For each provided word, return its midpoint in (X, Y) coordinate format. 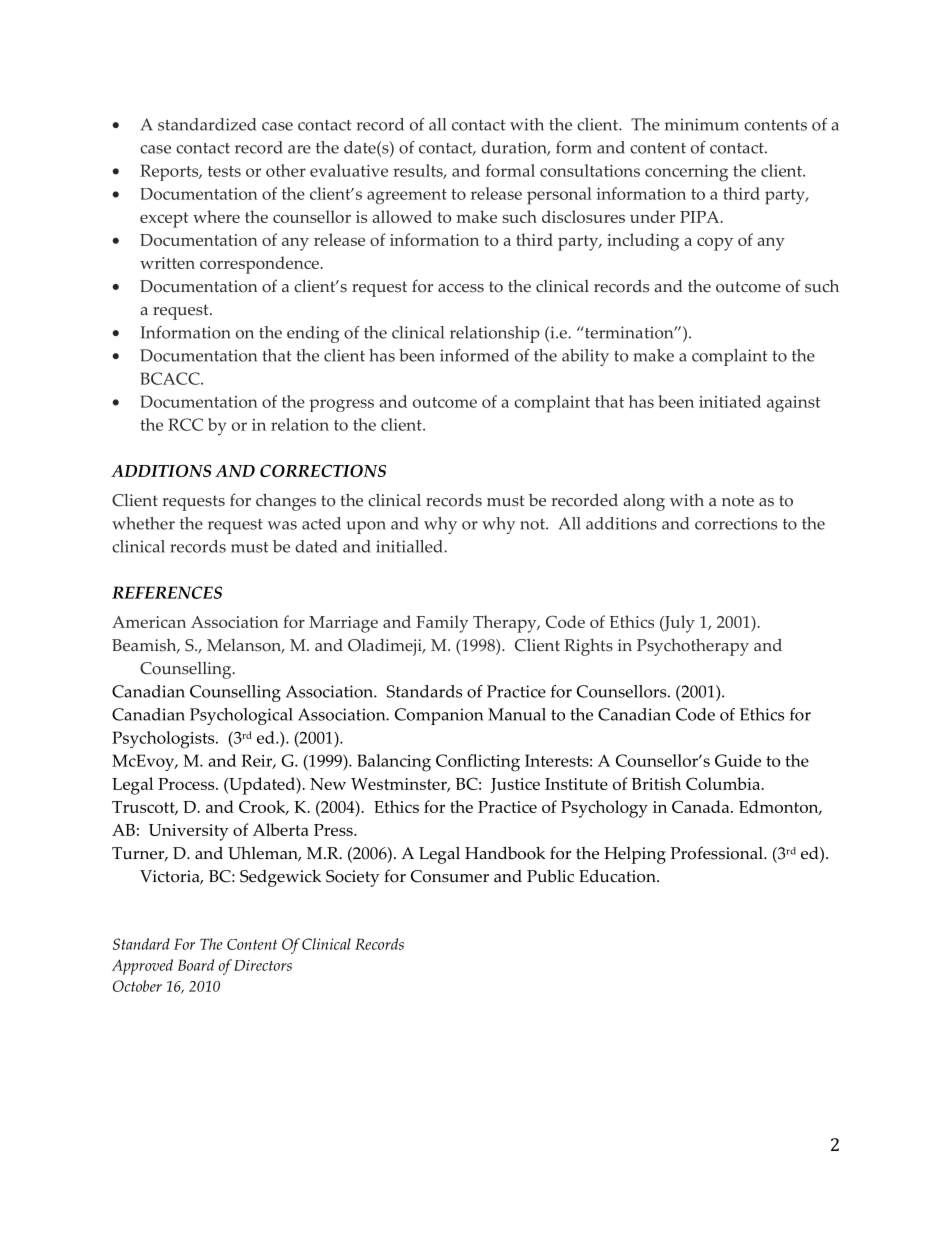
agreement (407, 197)
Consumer (450, 876)
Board (196, 965)
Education (618, 876)
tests (224, 171)
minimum (702, 124)
